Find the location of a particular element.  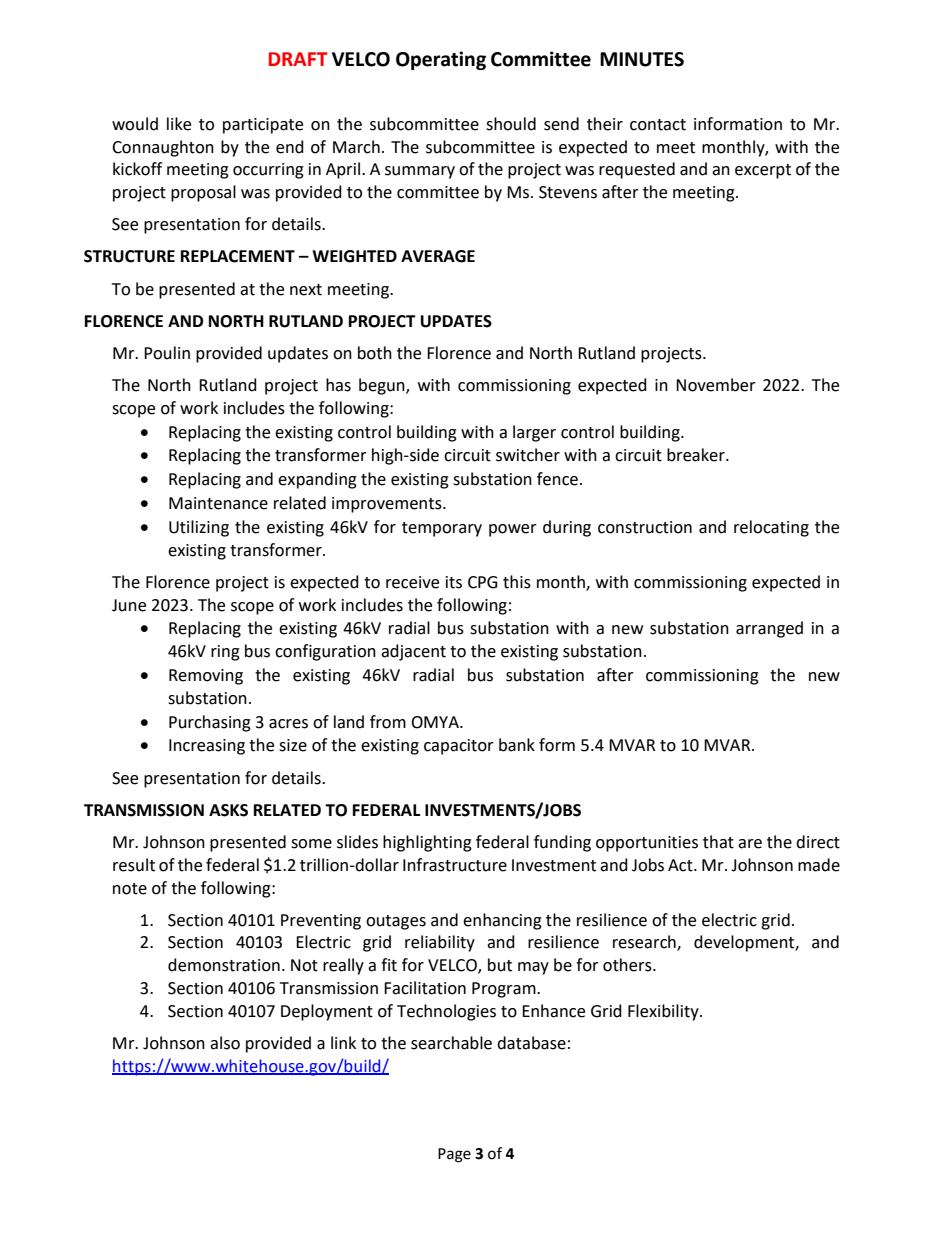

arranged is located at coordinates (769, 629).
